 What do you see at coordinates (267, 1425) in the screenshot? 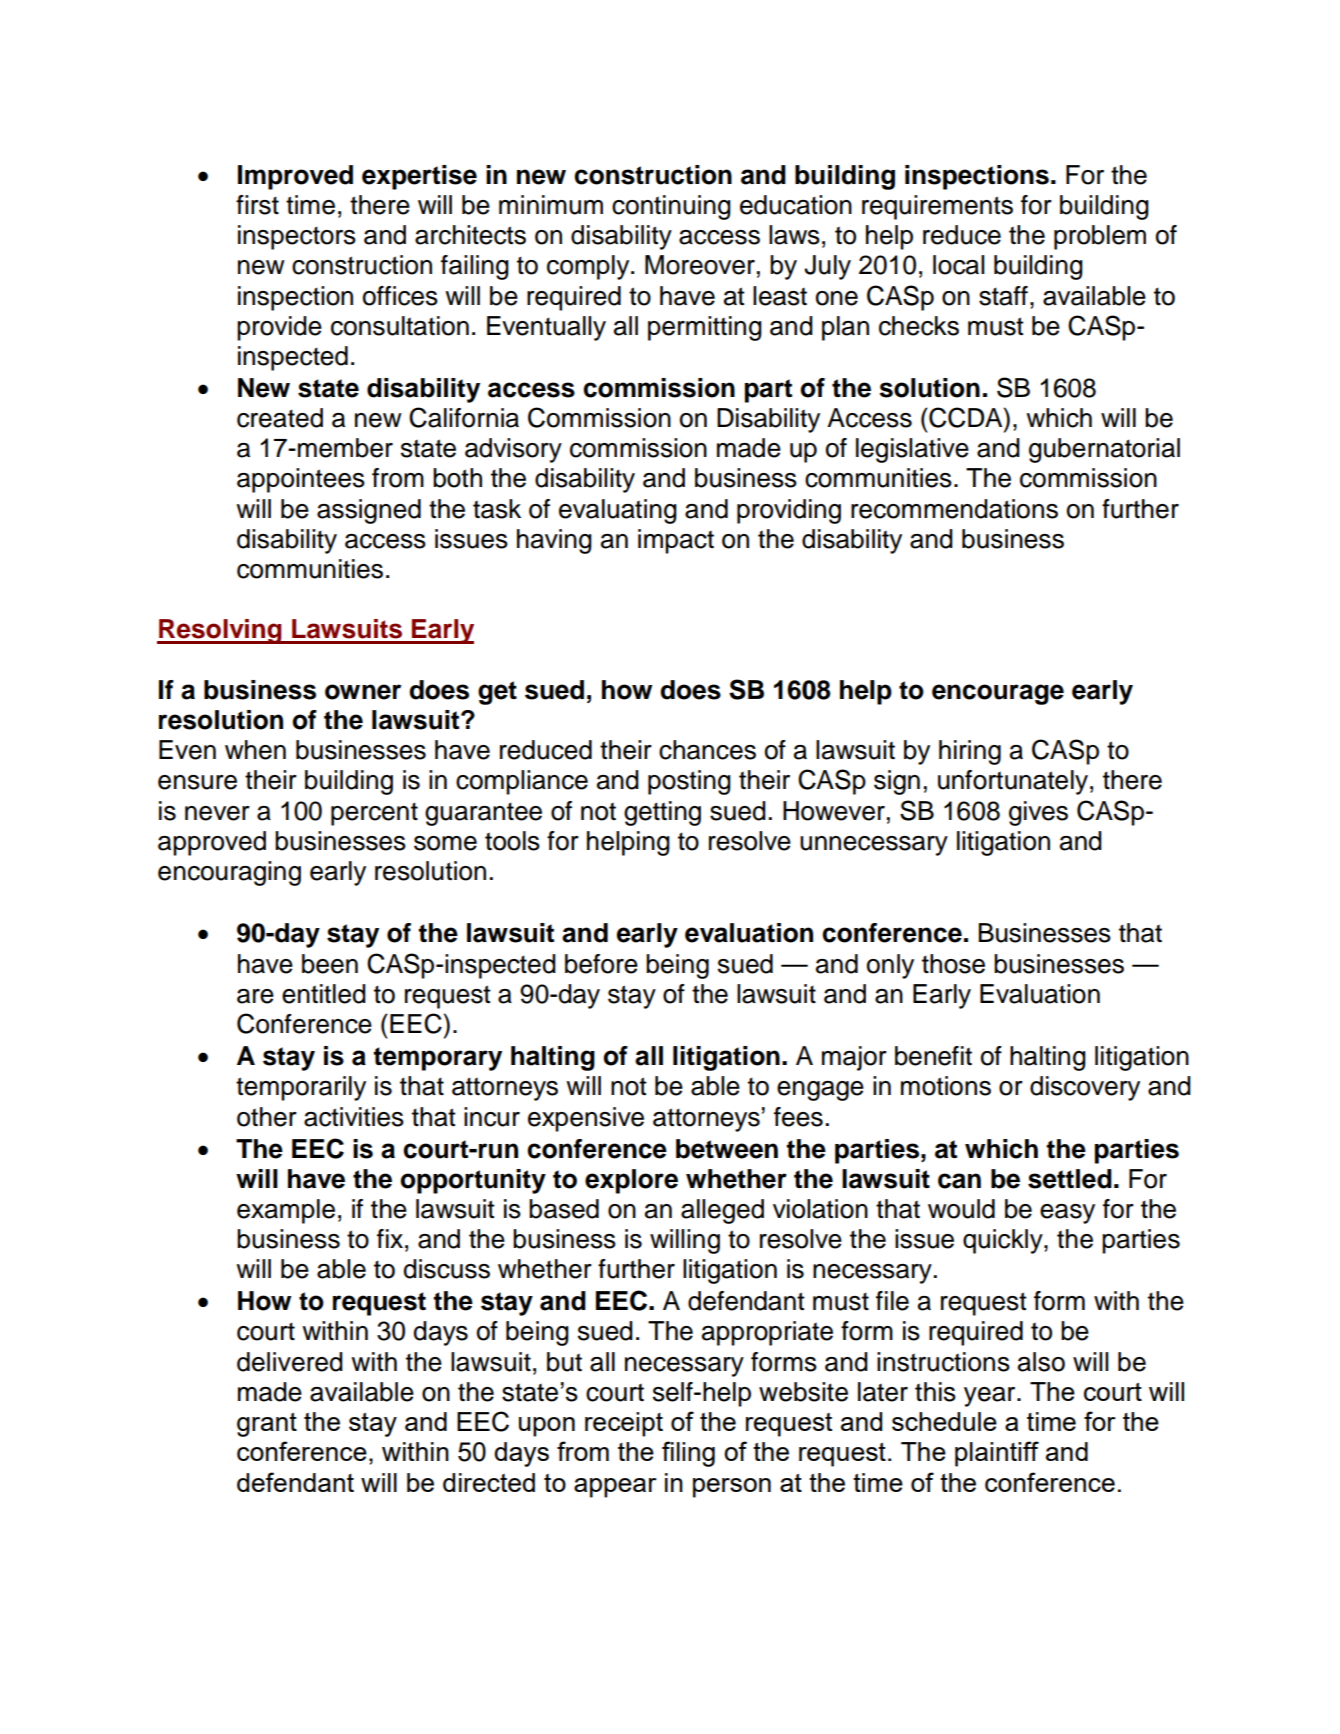
I see `grant` at bounding box center [267, 1425].
